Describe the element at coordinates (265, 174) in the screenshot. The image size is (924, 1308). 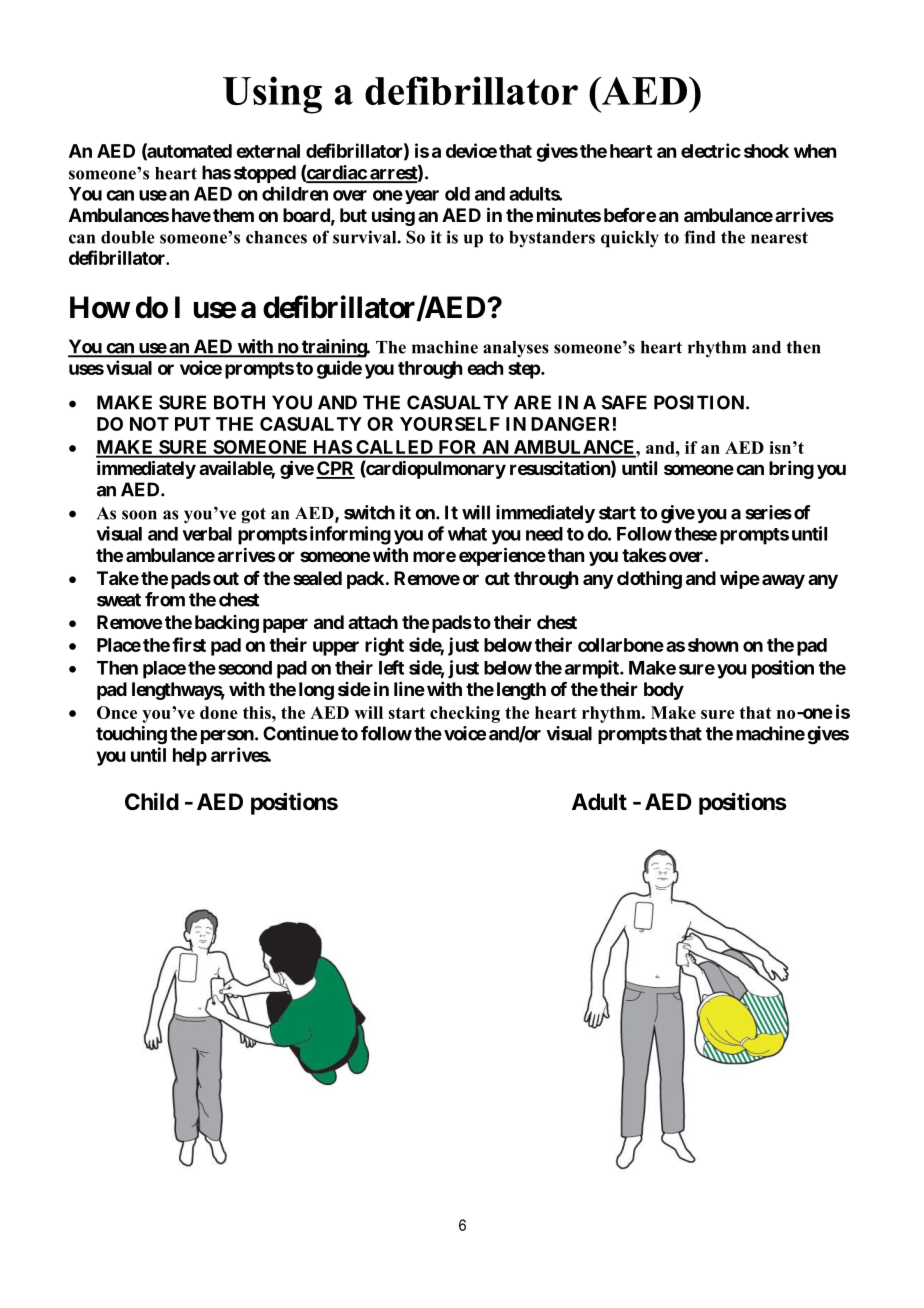
I see `stopped` at that location.
